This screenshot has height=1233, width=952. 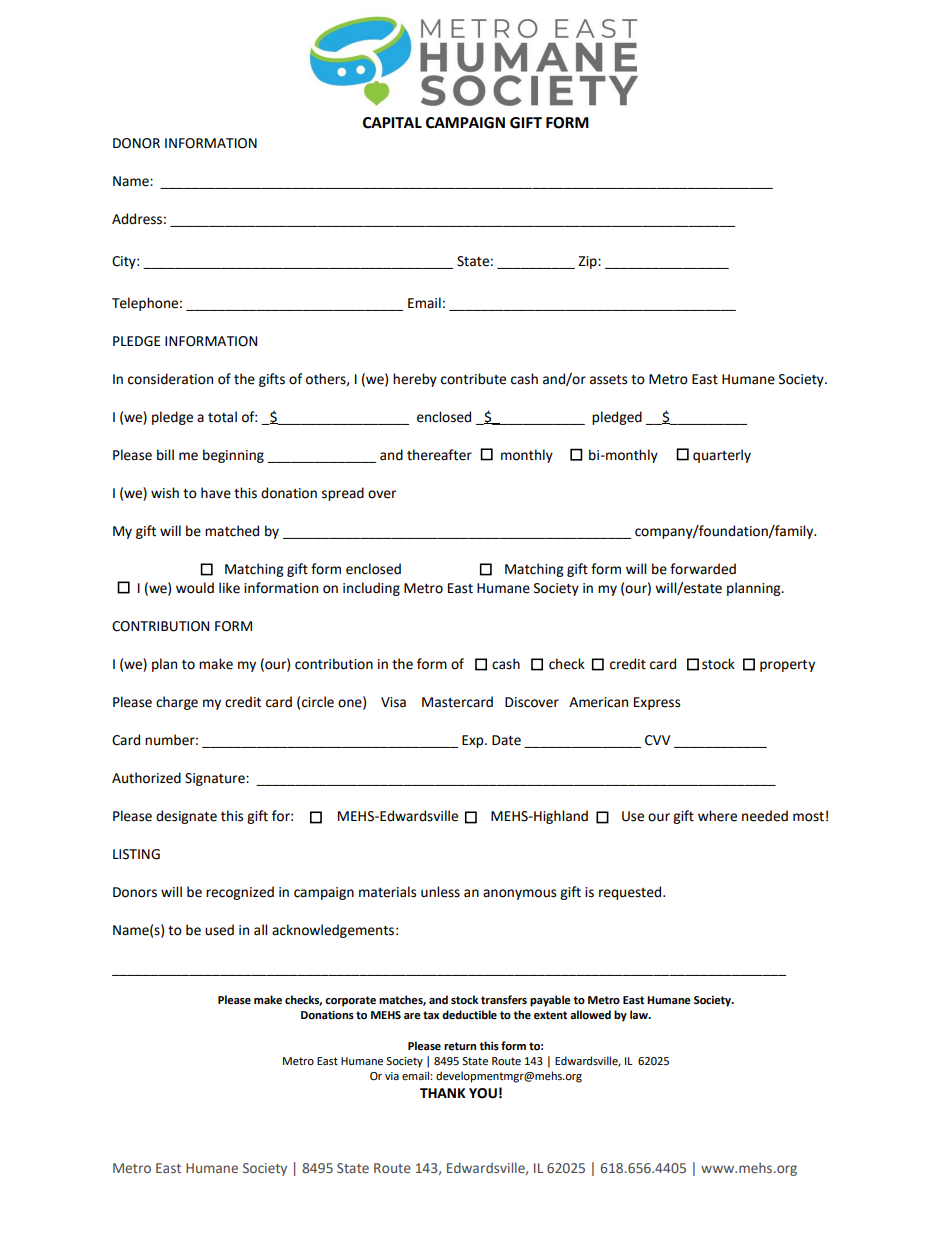 What do you see at coordinates (170, 379) in the screenshot?
I see `consideration` at bounding box center [170, 379].
